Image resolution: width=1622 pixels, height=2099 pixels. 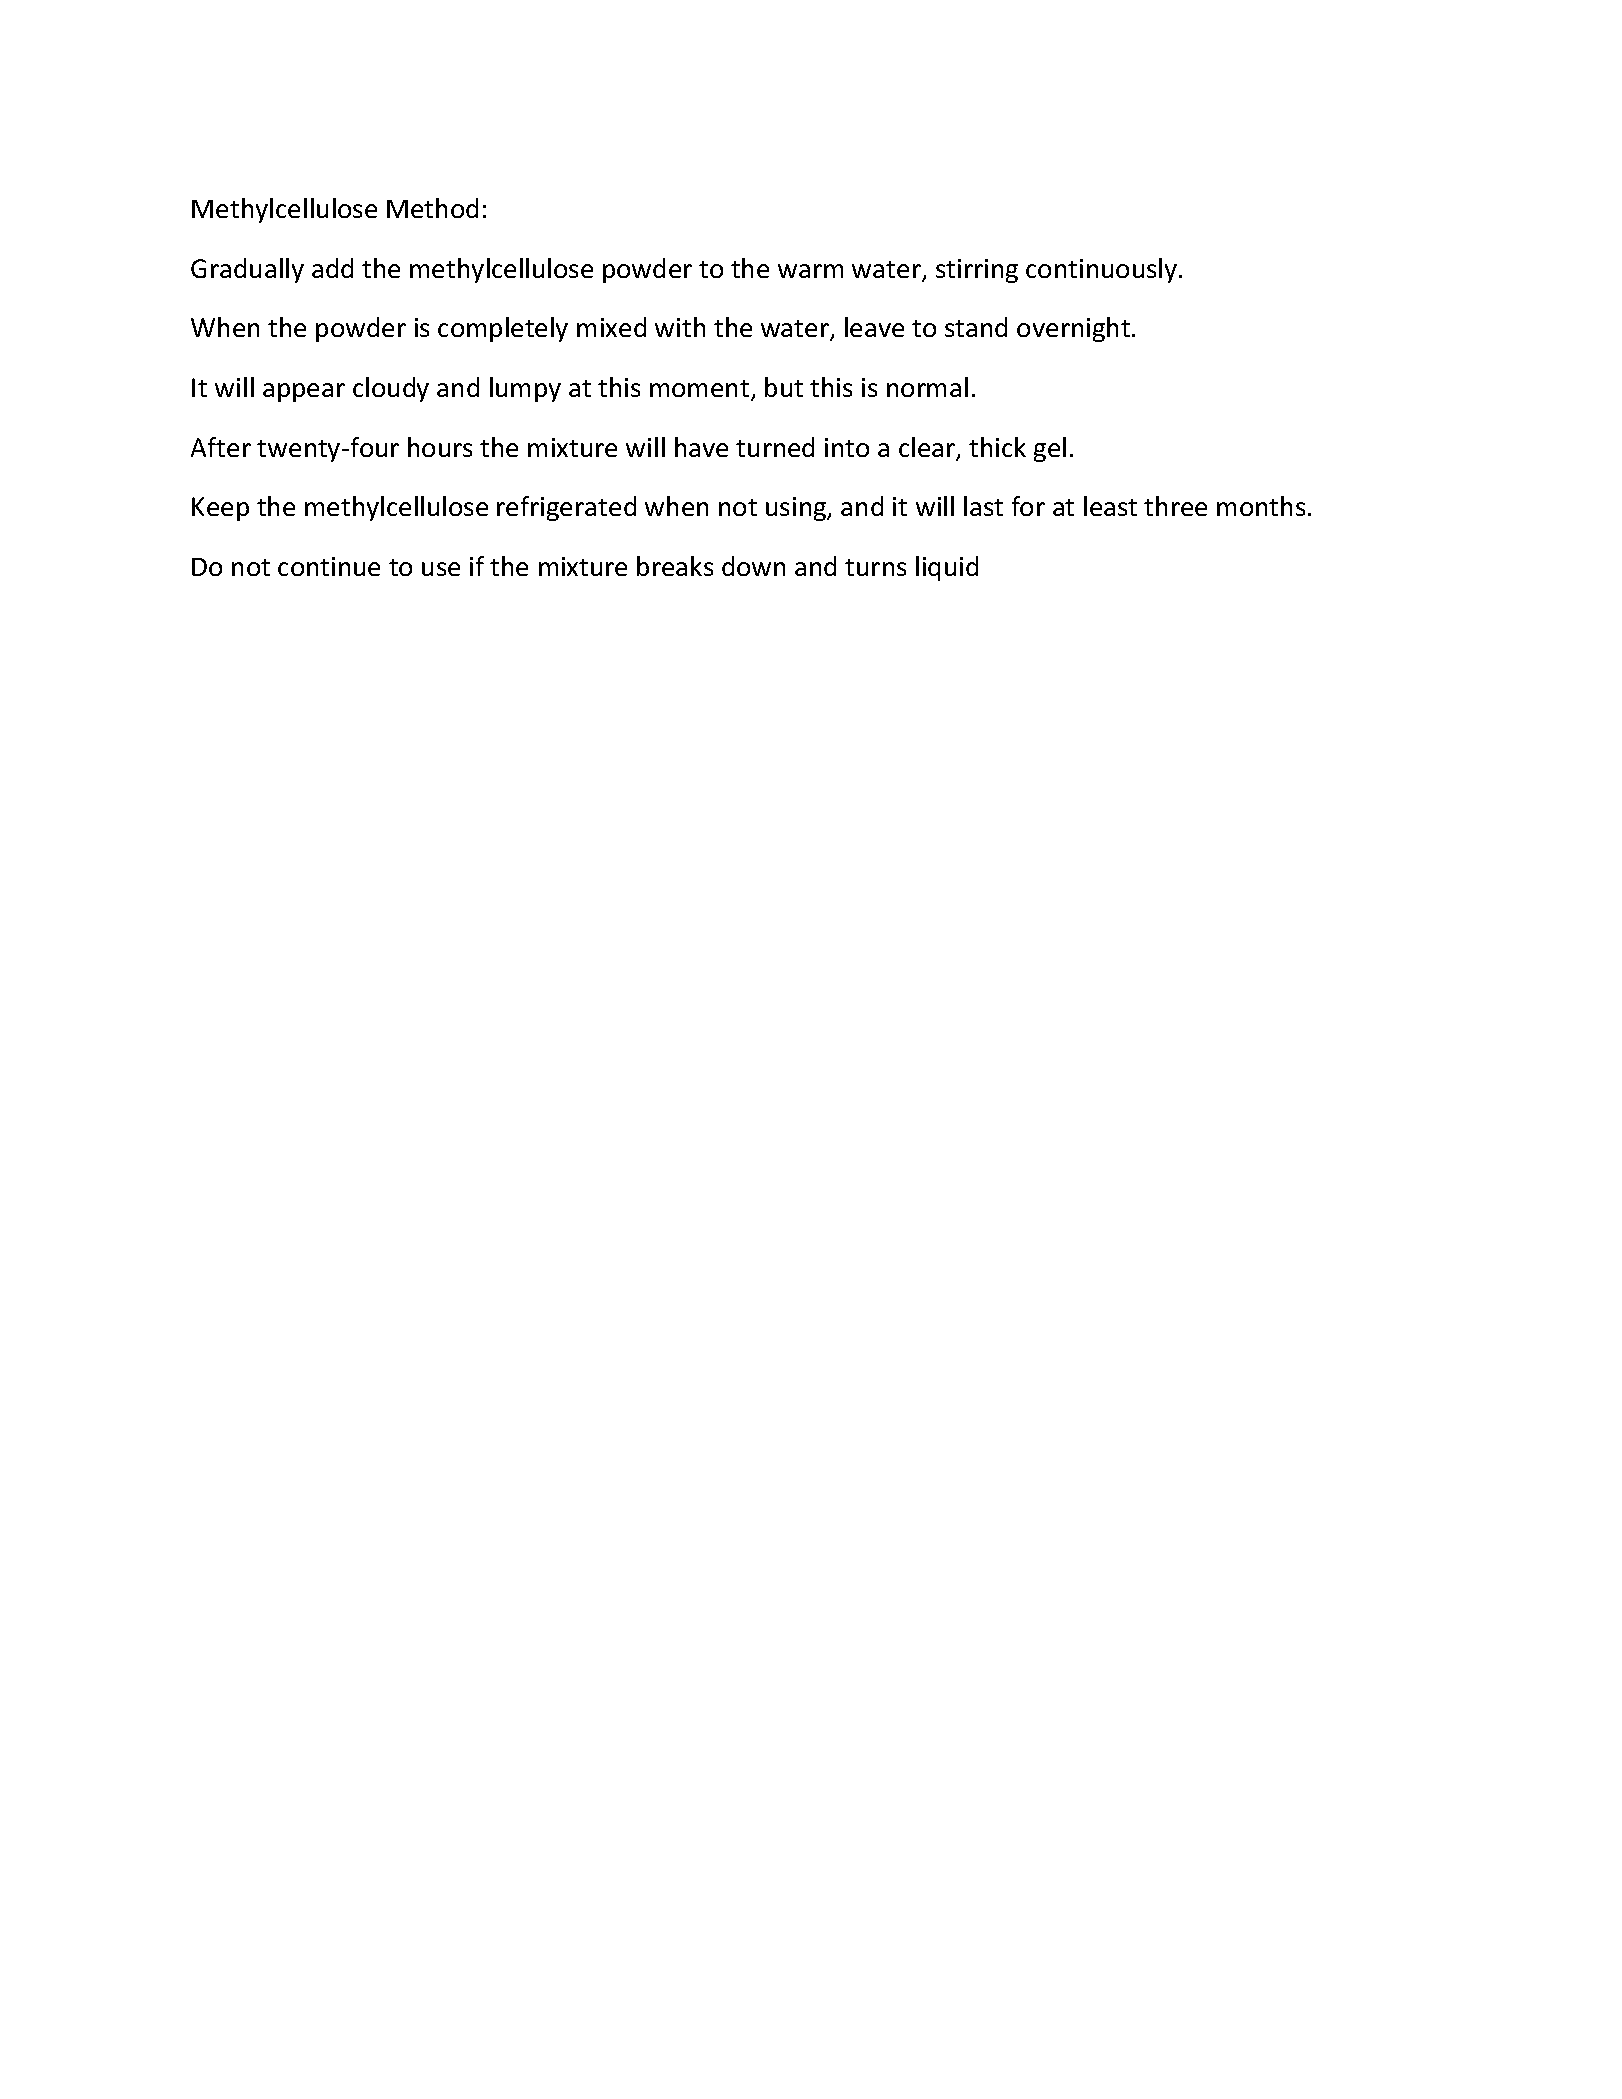 What do you see at coordinates (432, 208) in the screenshot?
I see `Method` at bounding box center [432, 208].
